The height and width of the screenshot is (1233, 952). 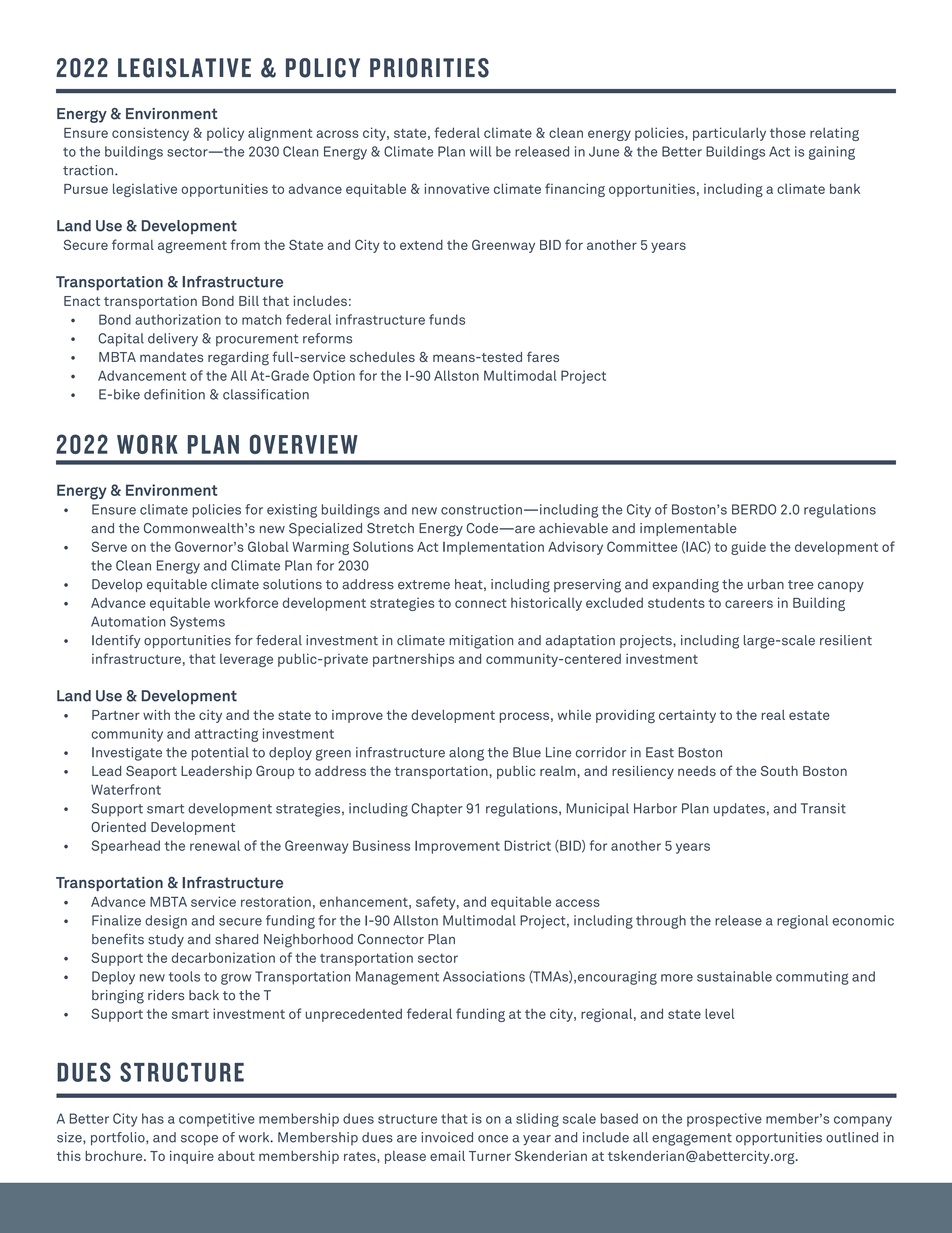 I want to click on invoiced, so click(x=447, y=1137).
